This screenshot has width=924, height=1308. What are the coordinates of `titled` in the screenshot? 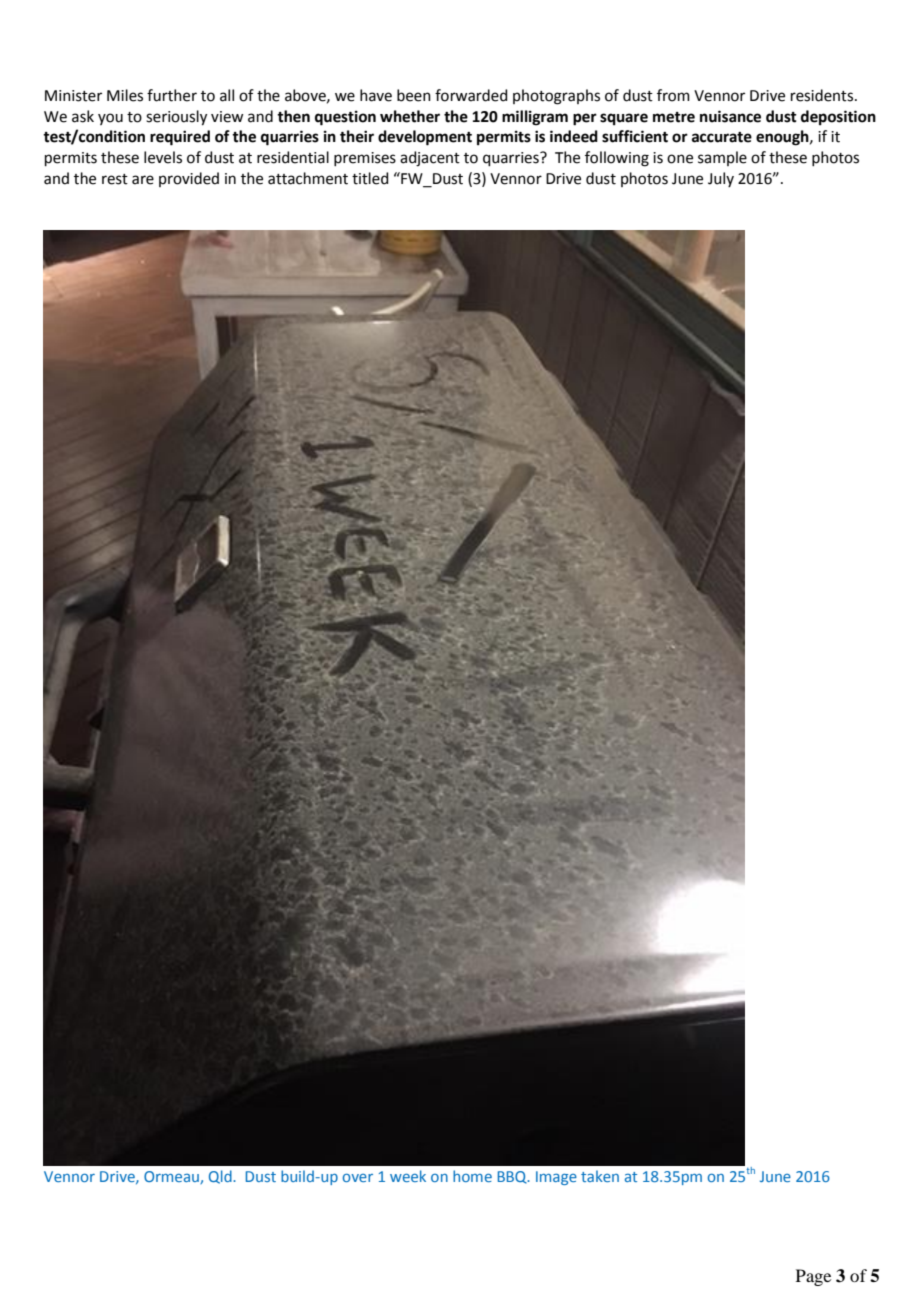 It's located at (370, 178).
